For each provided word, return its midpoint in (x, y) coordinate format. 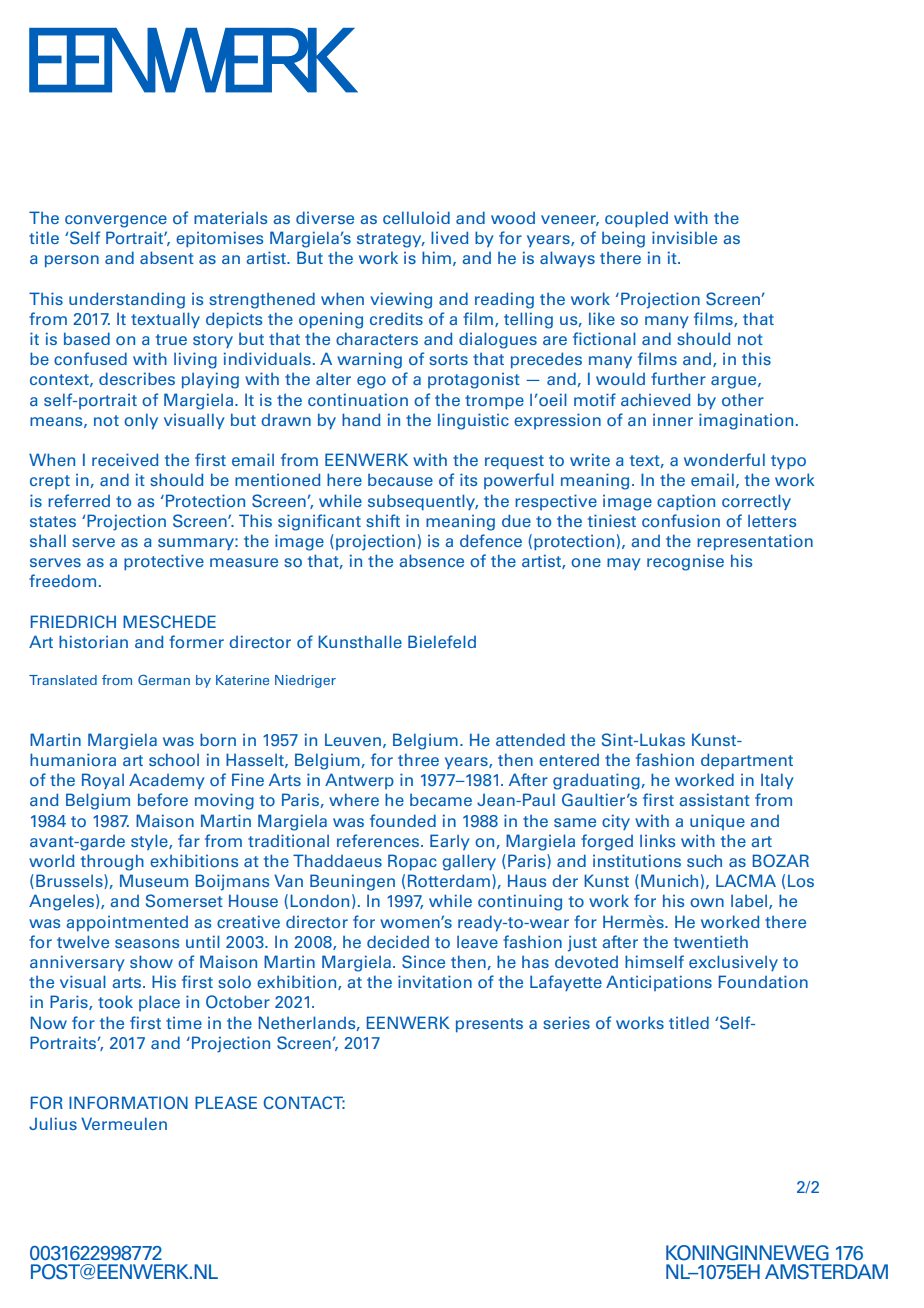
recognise (685, 562)
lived (449, 237)
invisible (684, 237)
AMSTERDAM (826, 1272)
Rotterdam (449, 881)
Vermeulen (124, 1123)
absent (167, 257)
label (749, 900)
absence (431, 560)
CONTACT (304, 1103)
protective (164, 562)
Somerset (184, 901)
